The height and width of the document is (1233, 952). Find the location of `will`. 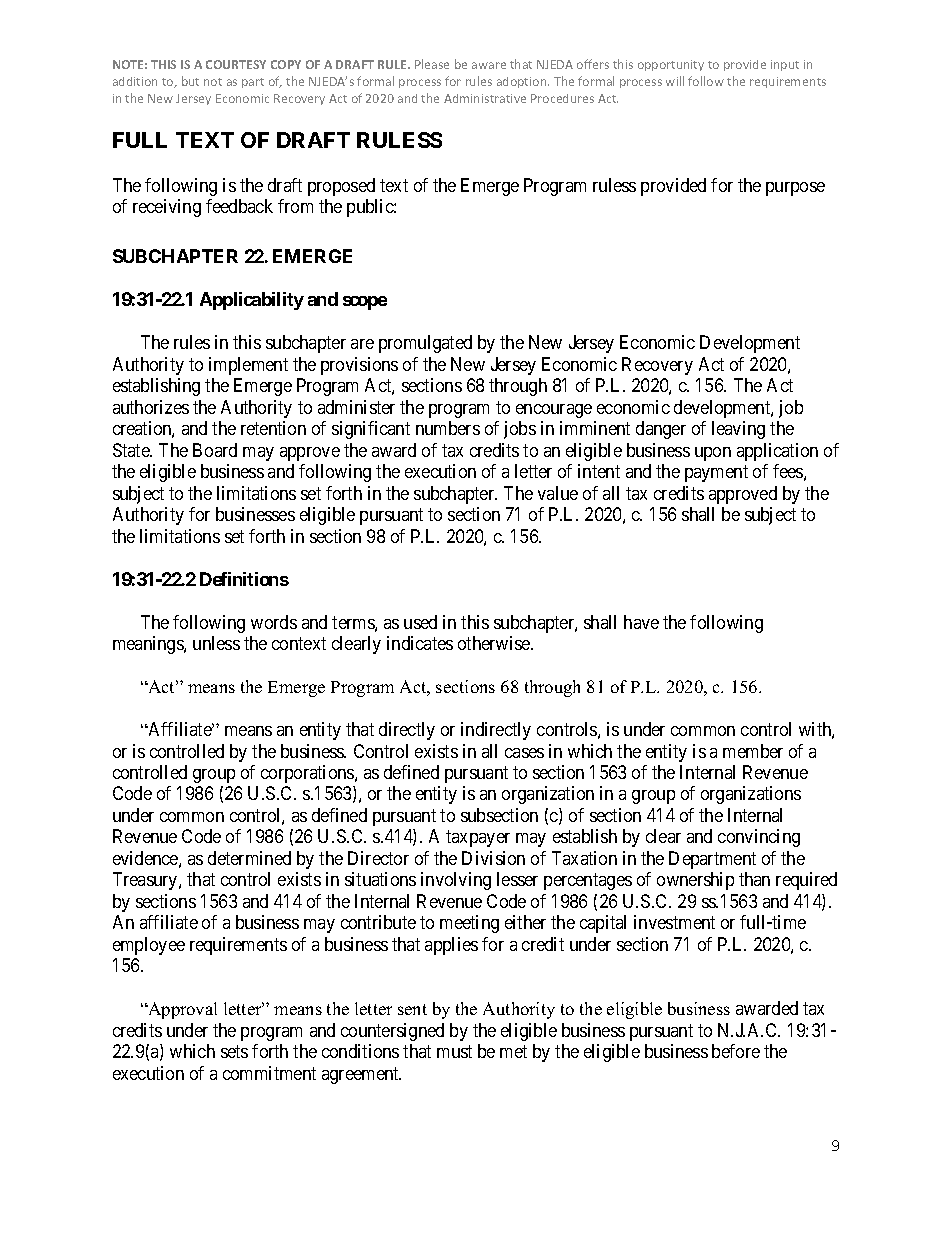

will is located at coordinates (675, 81).
